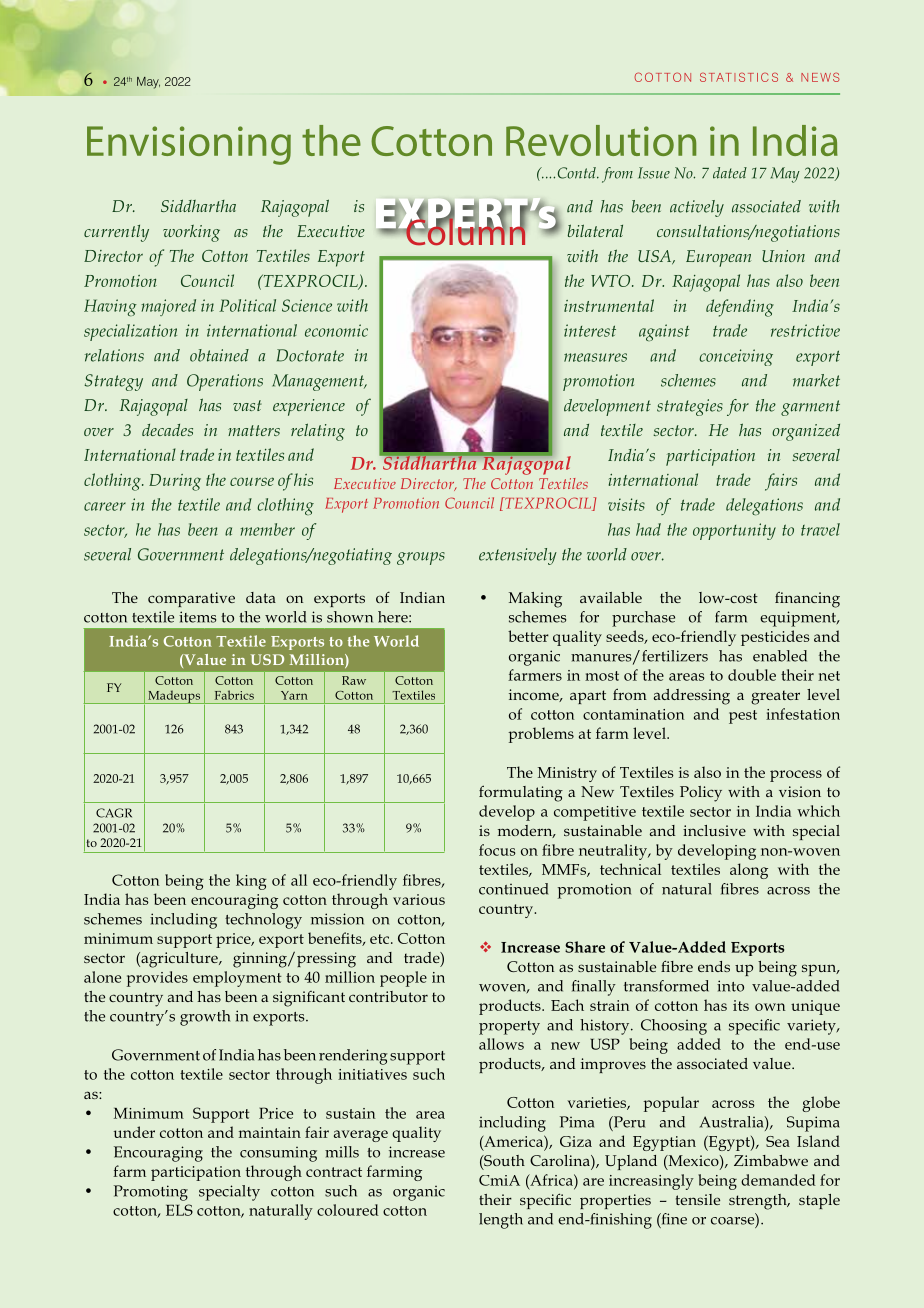 This document has height=1308, width=924. I want to click on CAGR, so click(114, 813).
